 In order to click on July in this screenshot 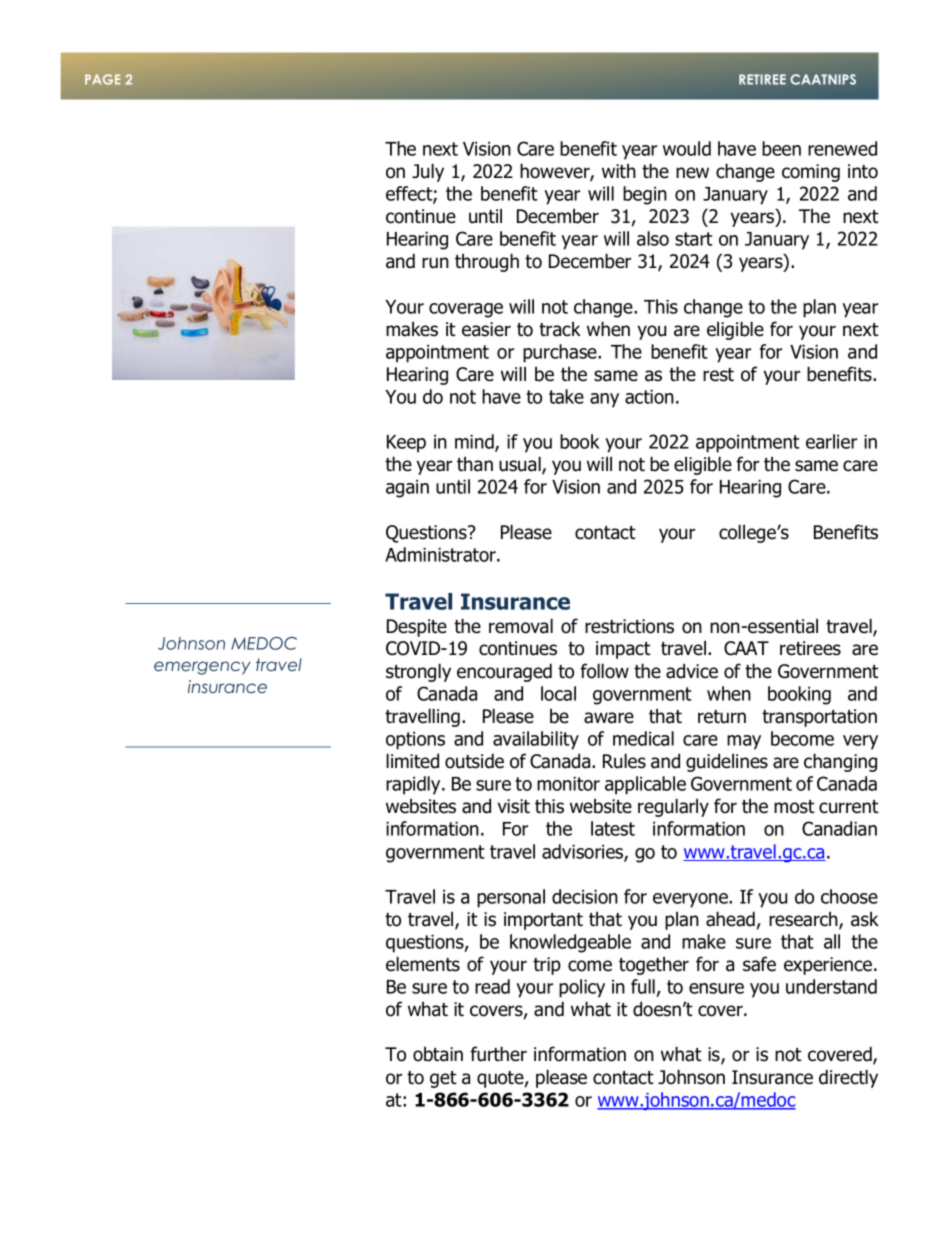, I will do `click(428, 172)`.
